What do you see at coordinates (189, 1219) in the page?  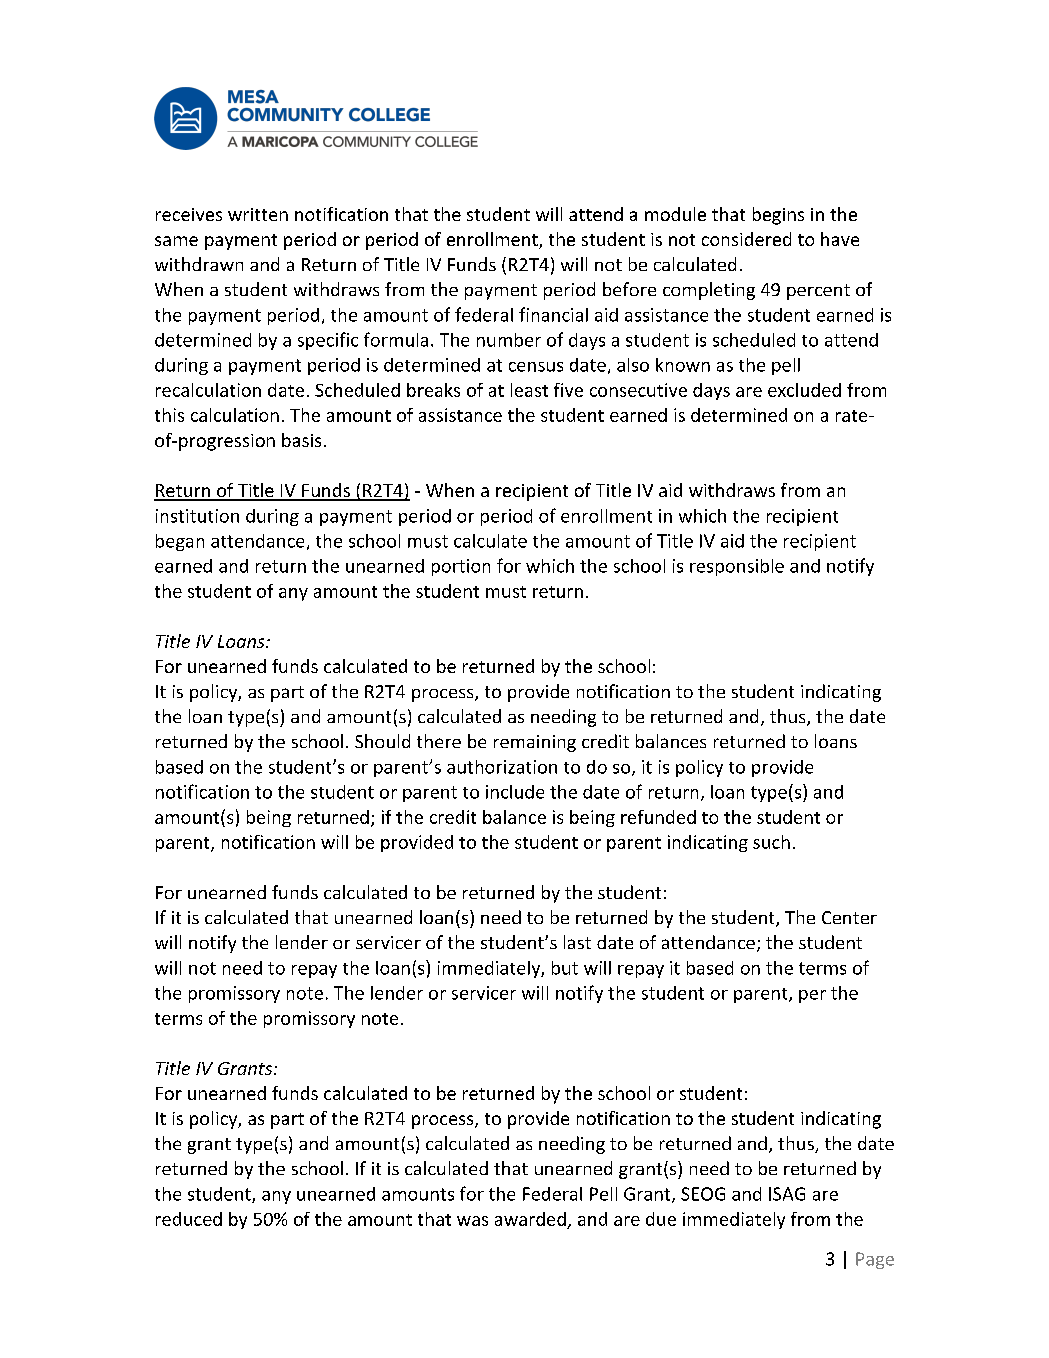 I see `reduced` at bounding box center [189, 1219].
